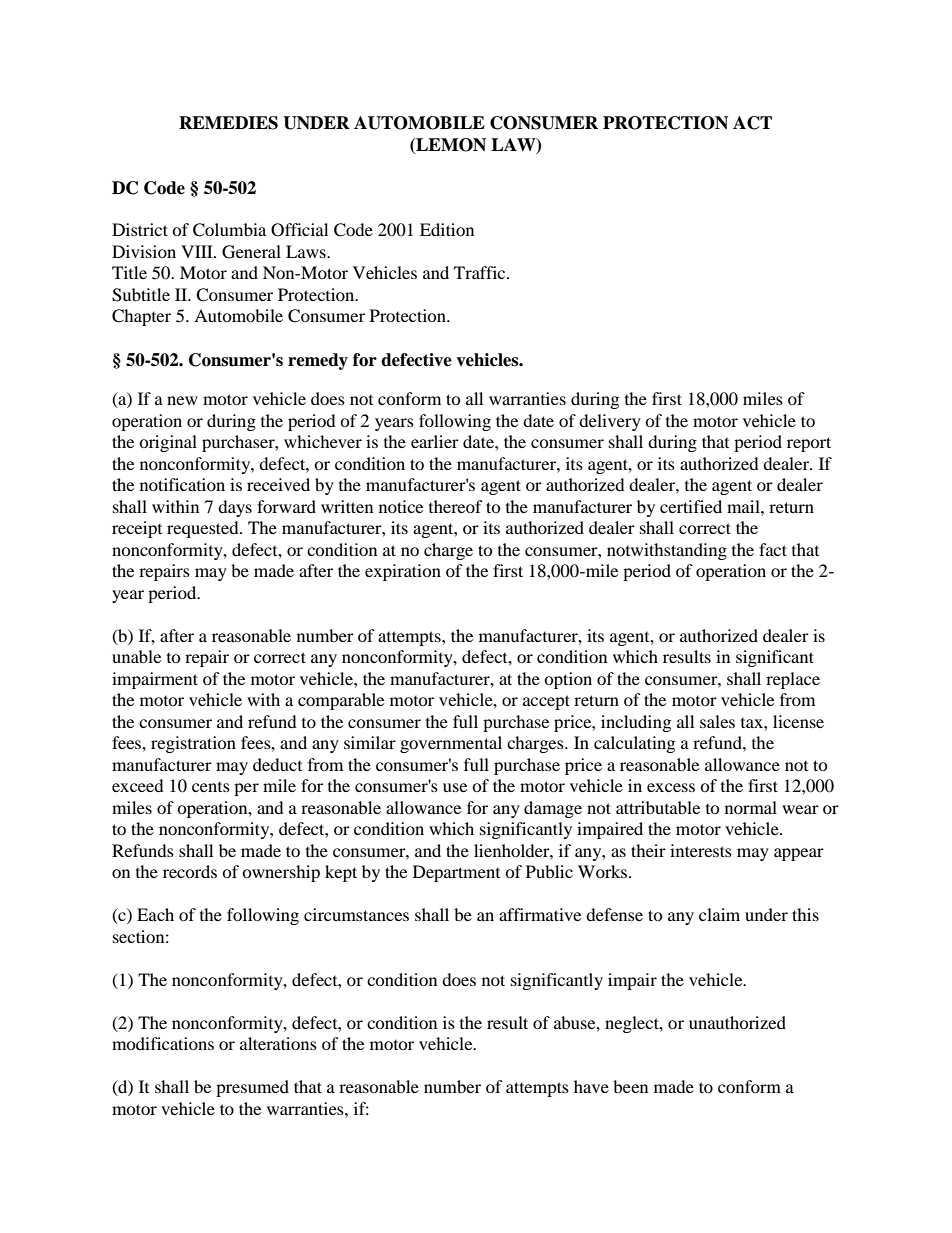 The image size is (952, 1233). What do you see at coordinates (481, 272) in the image?
I see `Traffic` at bounding box center [481, 272].
